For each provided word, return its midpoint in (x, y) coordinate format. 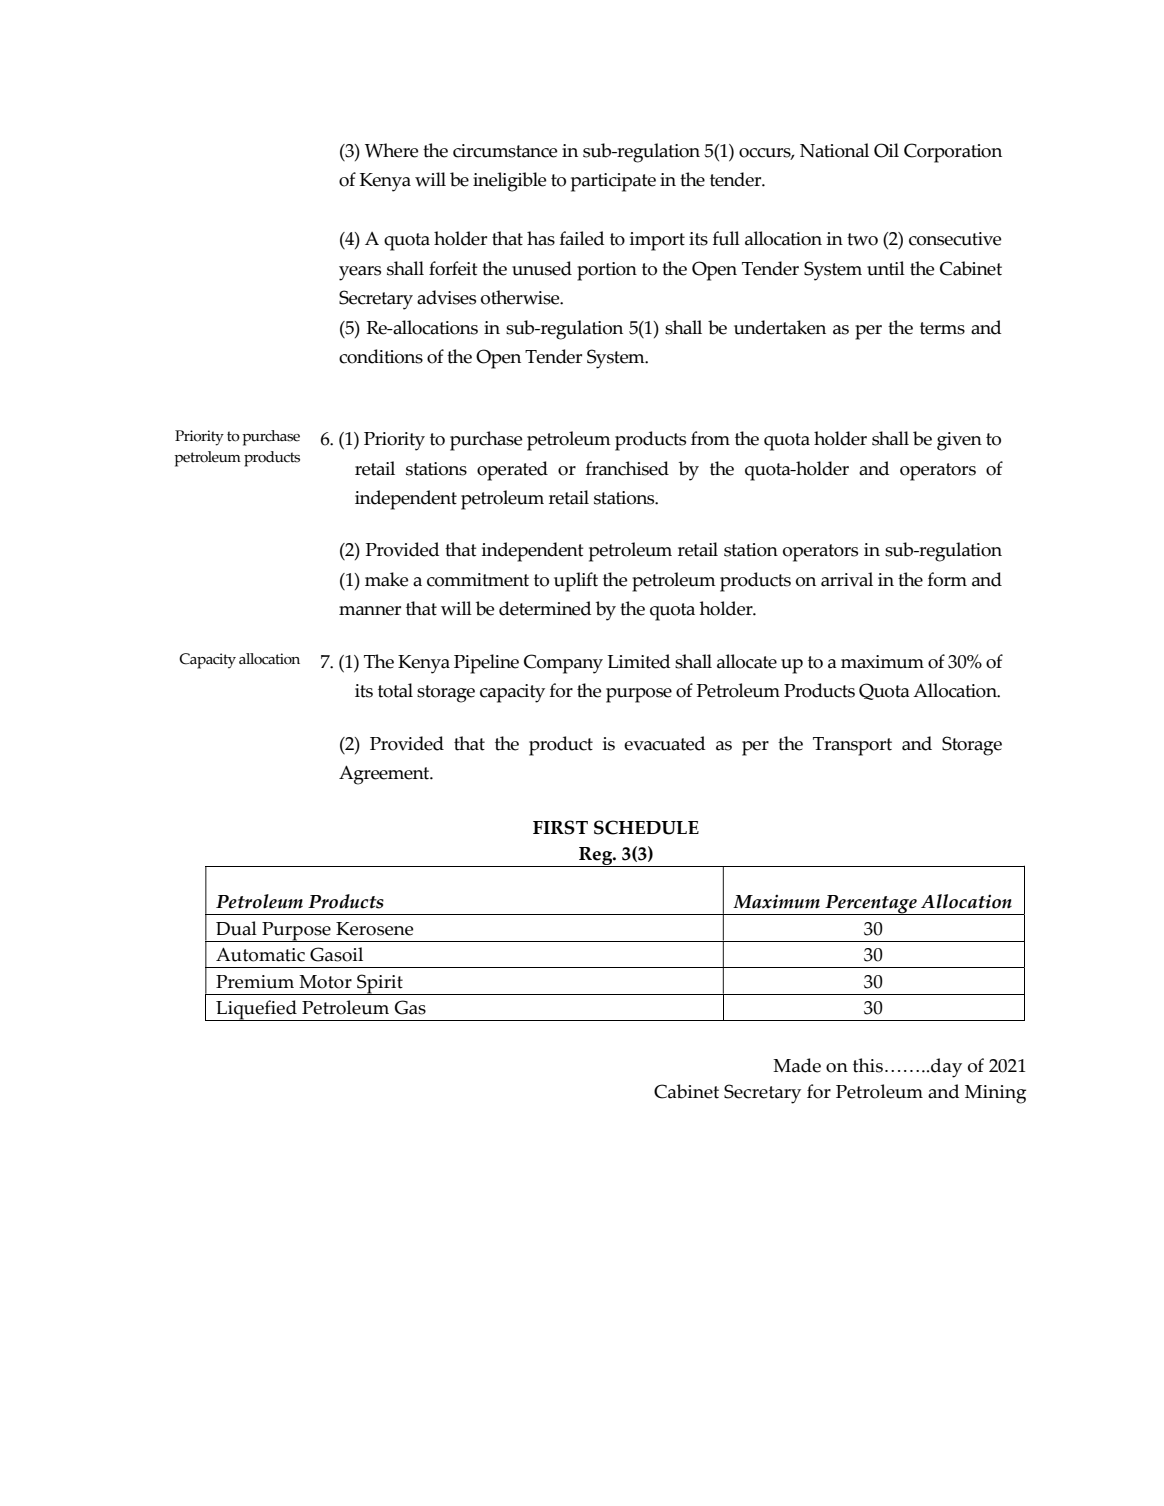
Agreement (385, 775)
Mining (995, 1094)
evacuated (665, 743)
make (387, 579)
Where (392, 150)
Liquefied (256, 1010)
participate (613, 182)
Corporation (953, 153)
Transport (852, 746)
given (959, 441)
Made (797, 1065)
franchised (627, 468)
